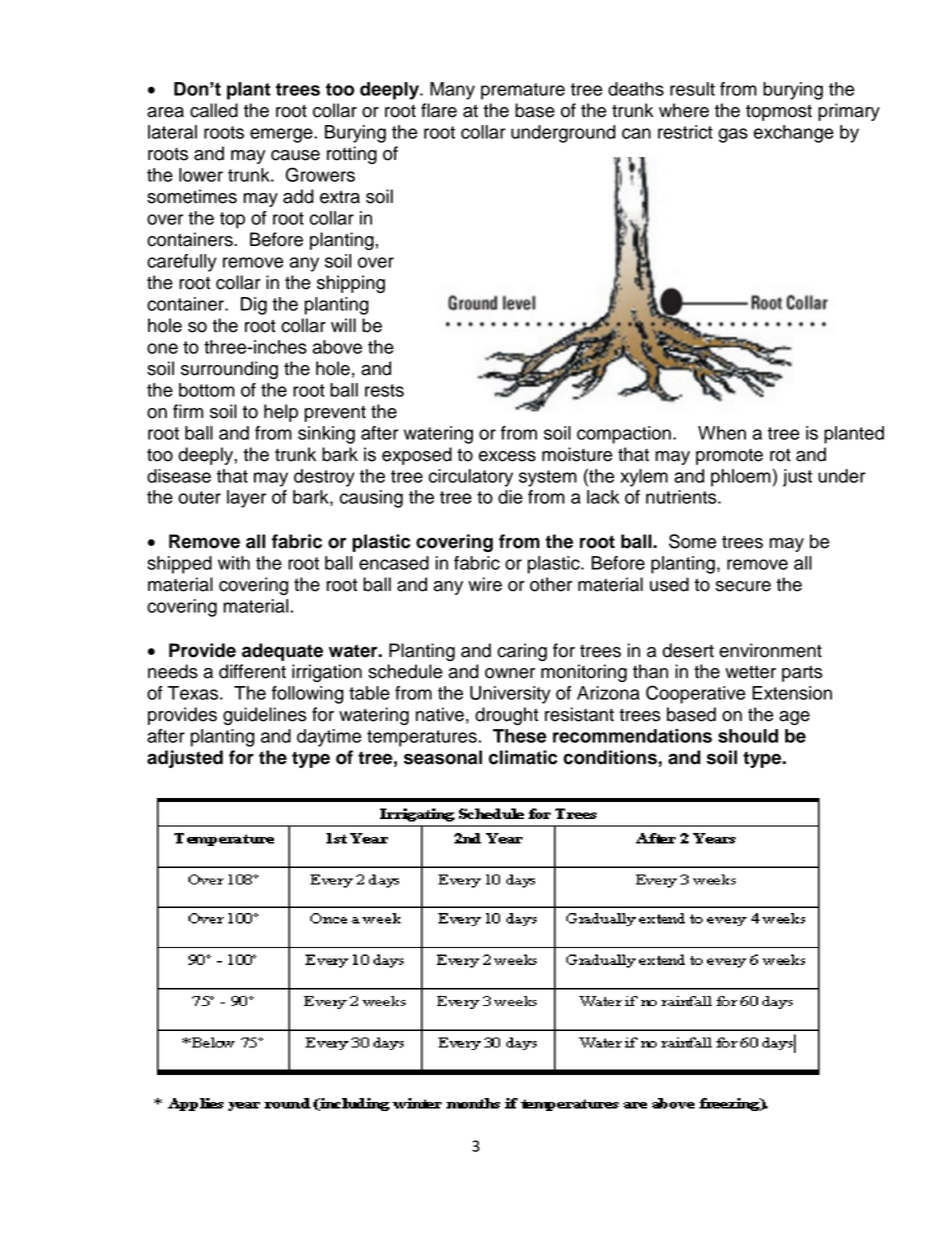 The image size is (952, 1233). Describe the element at coordinates (733, 135) in the page. I see `gas` at that location.
